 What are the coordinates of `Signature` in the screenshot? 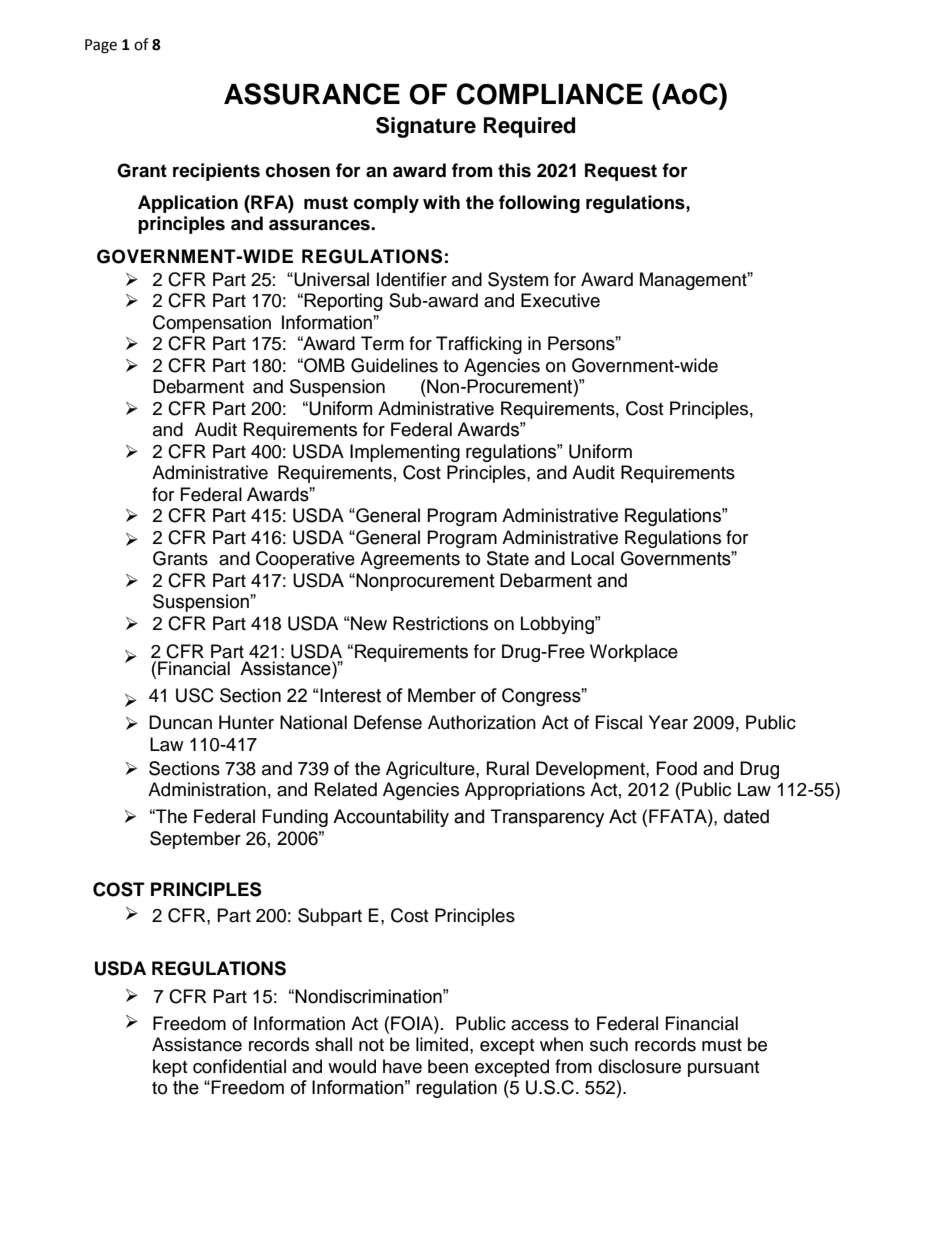 It's located at (426, 127).
